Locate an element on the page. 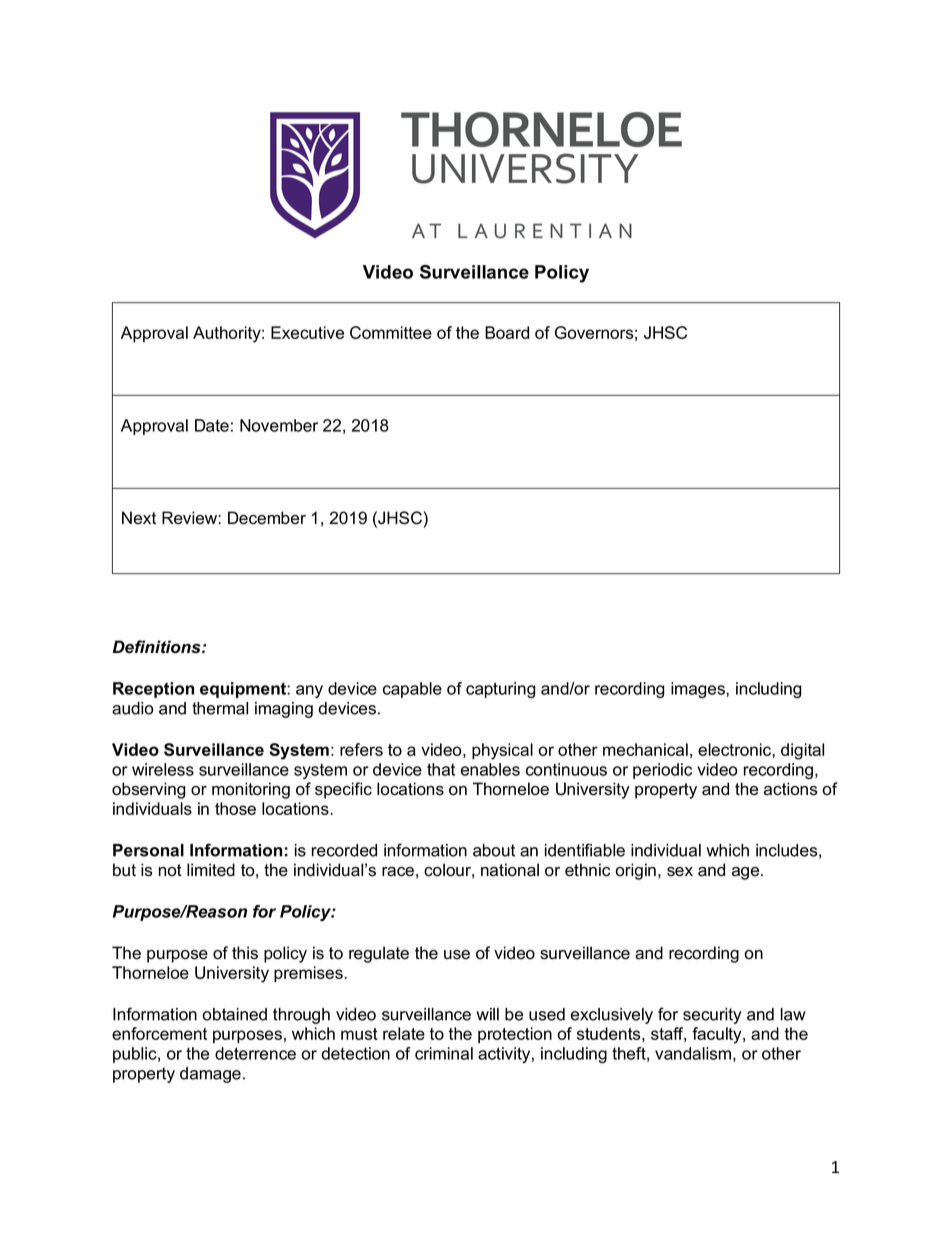 The height and width of the page is (1233, 952). December is located at coordinates (267, 518).
